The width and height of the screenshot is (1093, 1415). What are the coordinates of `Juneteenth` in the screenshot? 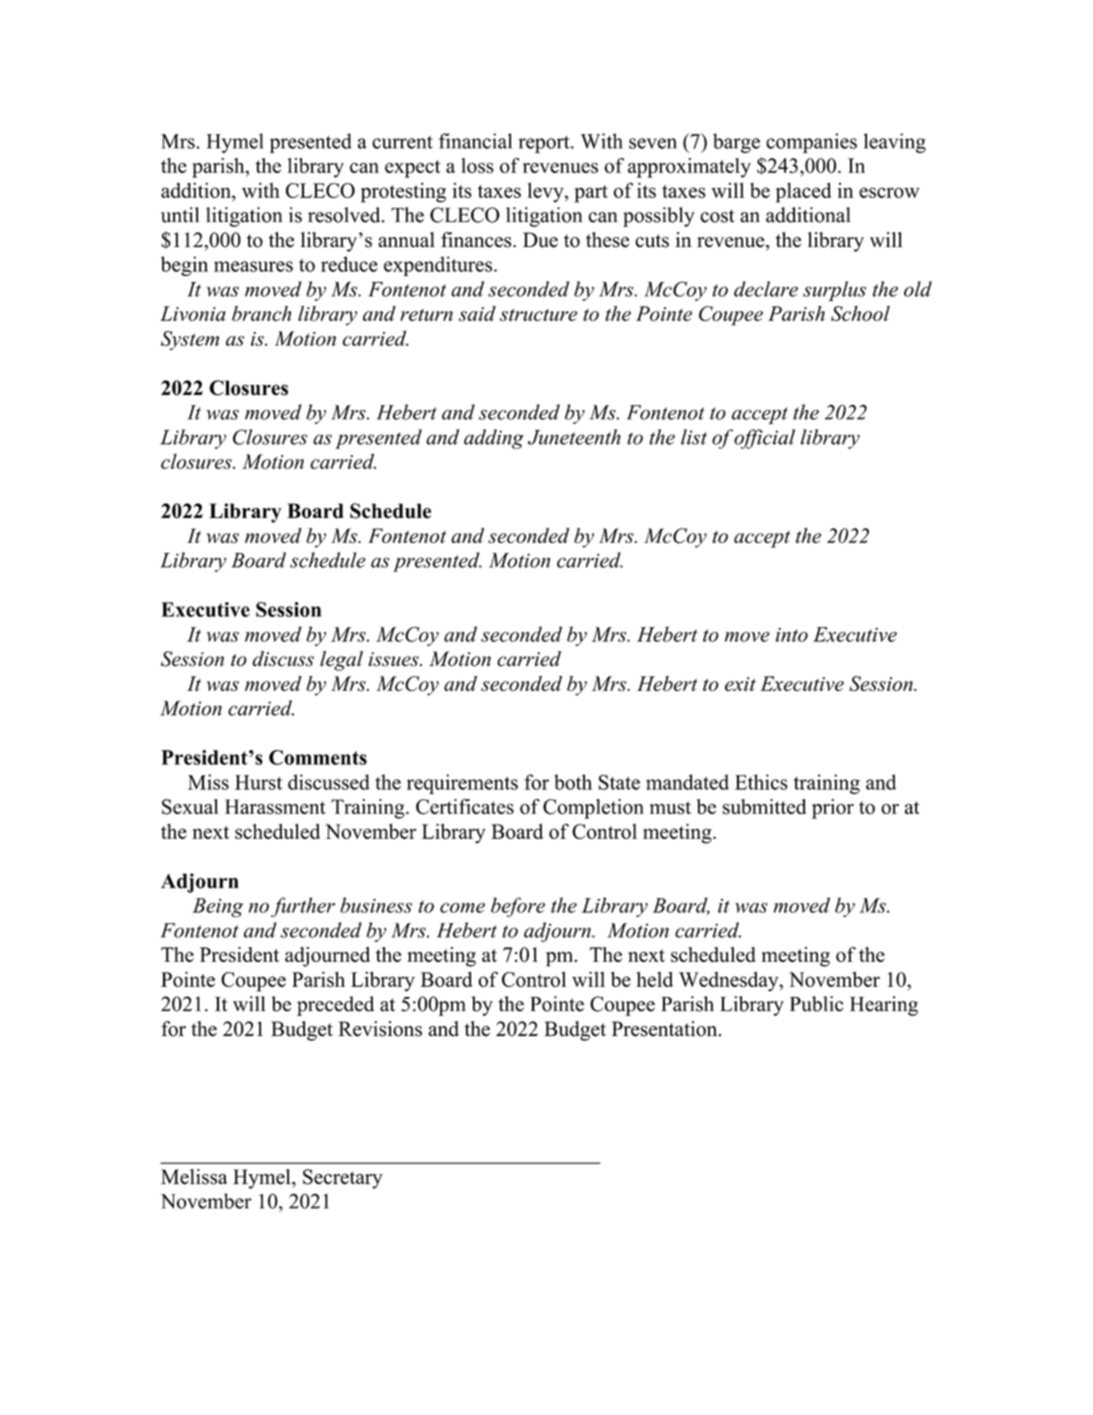 It's located at (574, 437).
